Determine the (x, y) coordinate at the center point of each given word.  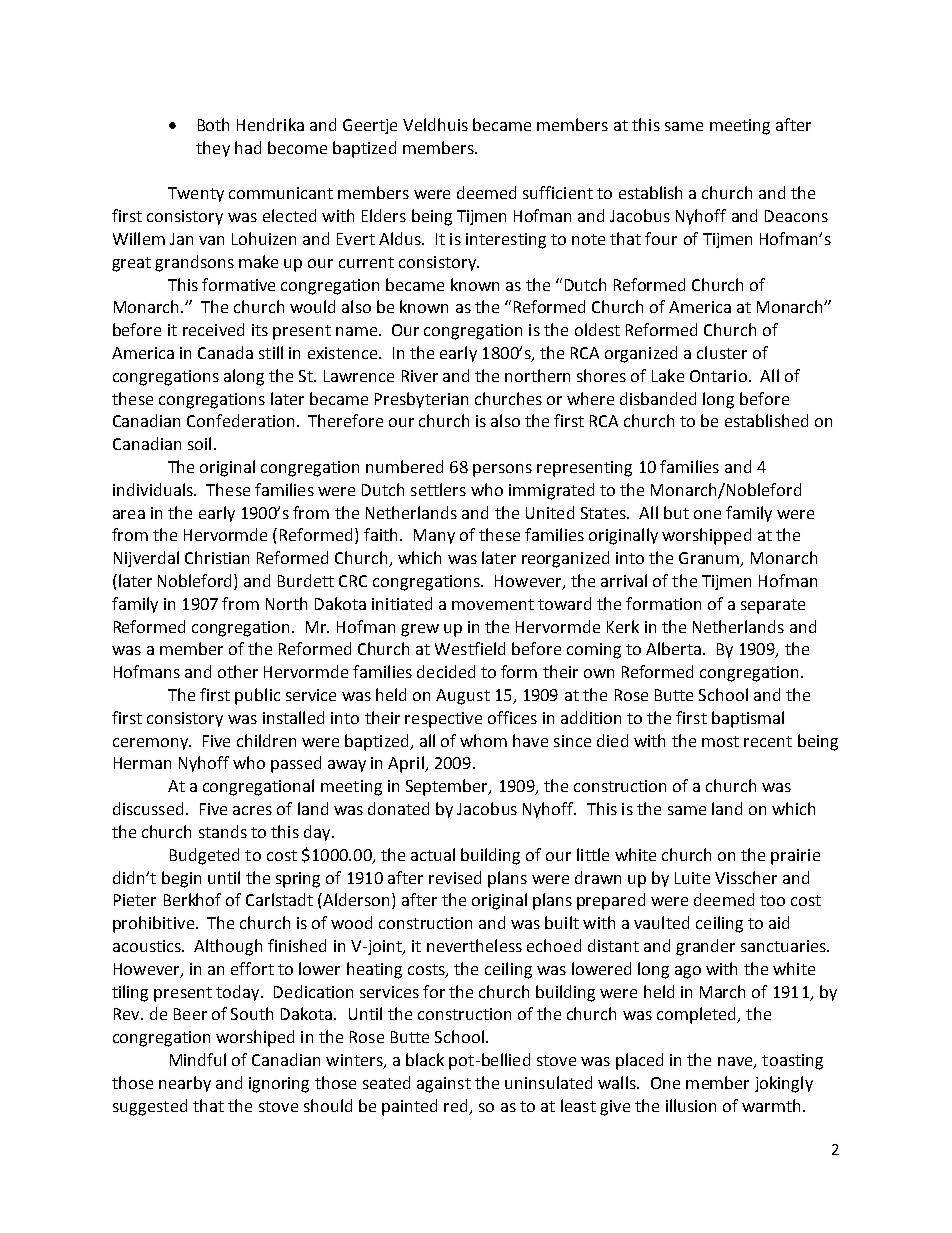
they (213, 149)
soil (199, 443)
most (720, 741)
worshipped (706, 536)
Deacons (796, 216)
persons (502, 470)
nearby (185, 1084)
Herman (142, 763)
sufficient (558, 192)
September (448, 787)
